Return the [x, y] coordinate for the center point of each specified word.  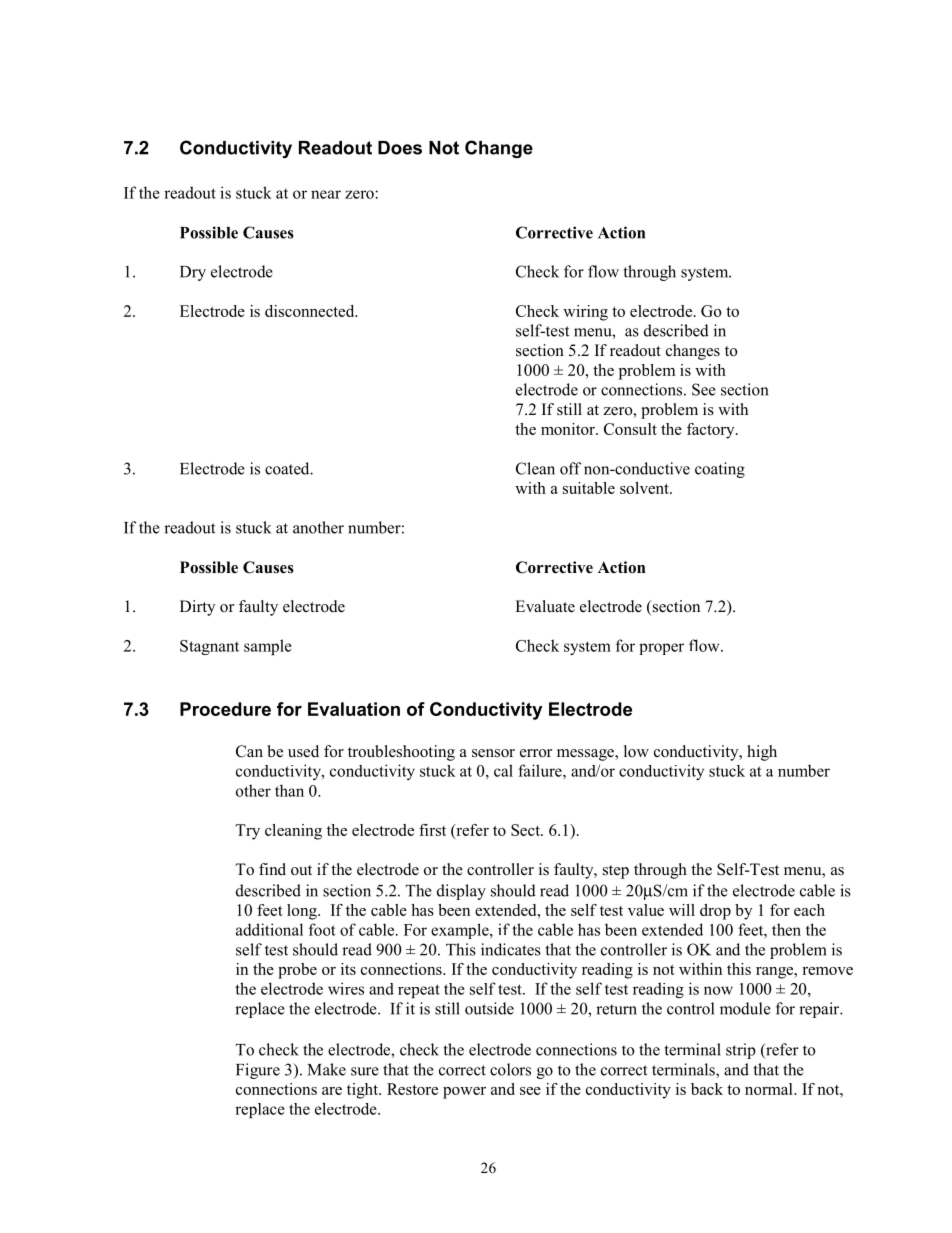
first [432, 830]
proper [661, 649]
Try [247, 832]
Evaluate [545, 606]
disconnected [311, 311]
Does [400, 148]
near [326, 194]
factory [712, 431]
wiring [585, 313]
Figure [258, 1071]
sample [268, 647]
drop [715, 912]
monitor [569, 429]
